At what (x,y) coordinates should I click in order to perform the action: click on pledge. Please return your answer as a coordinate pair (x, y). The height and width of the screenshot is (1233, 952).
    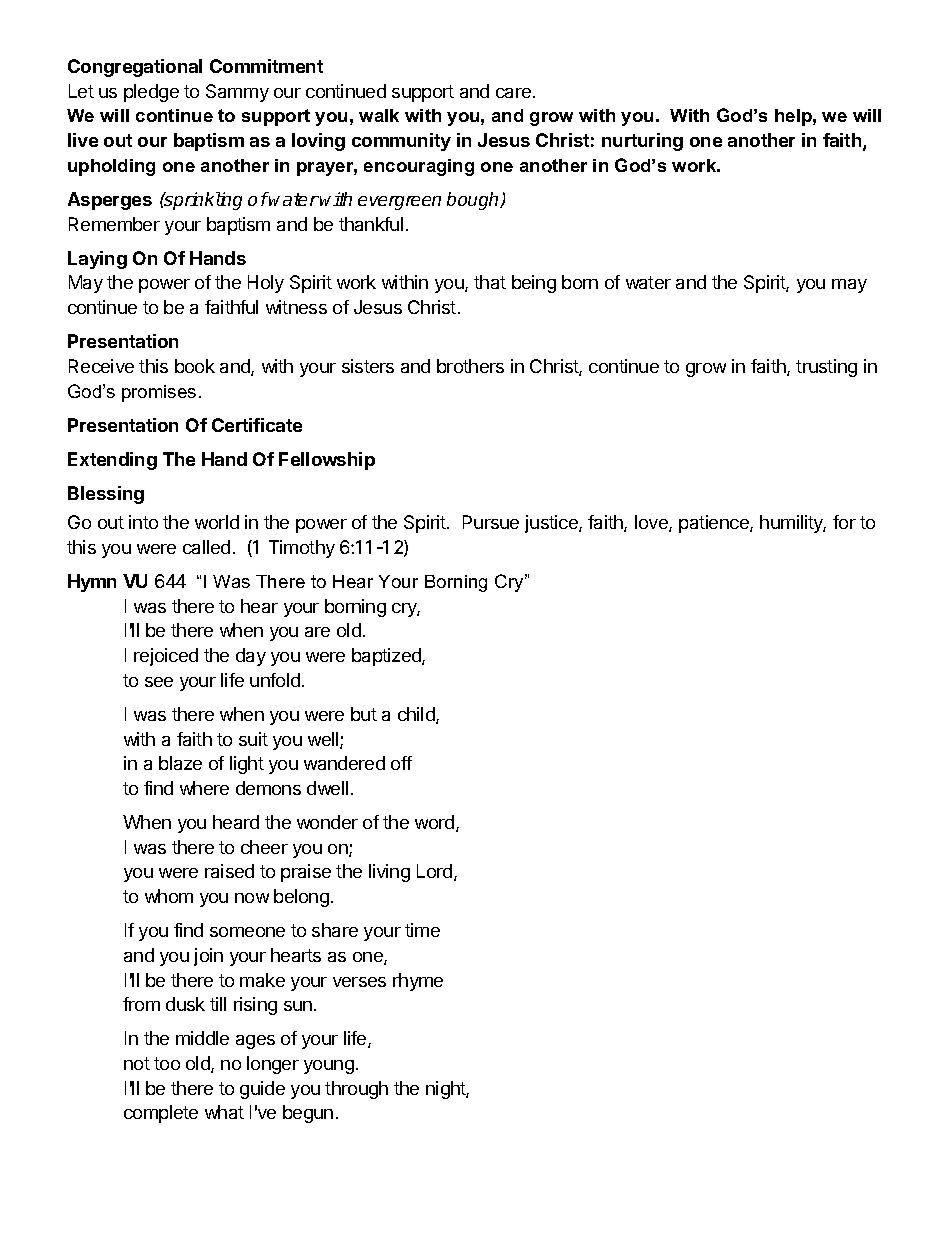
    Looking at the image, I should click on (151, 93).
